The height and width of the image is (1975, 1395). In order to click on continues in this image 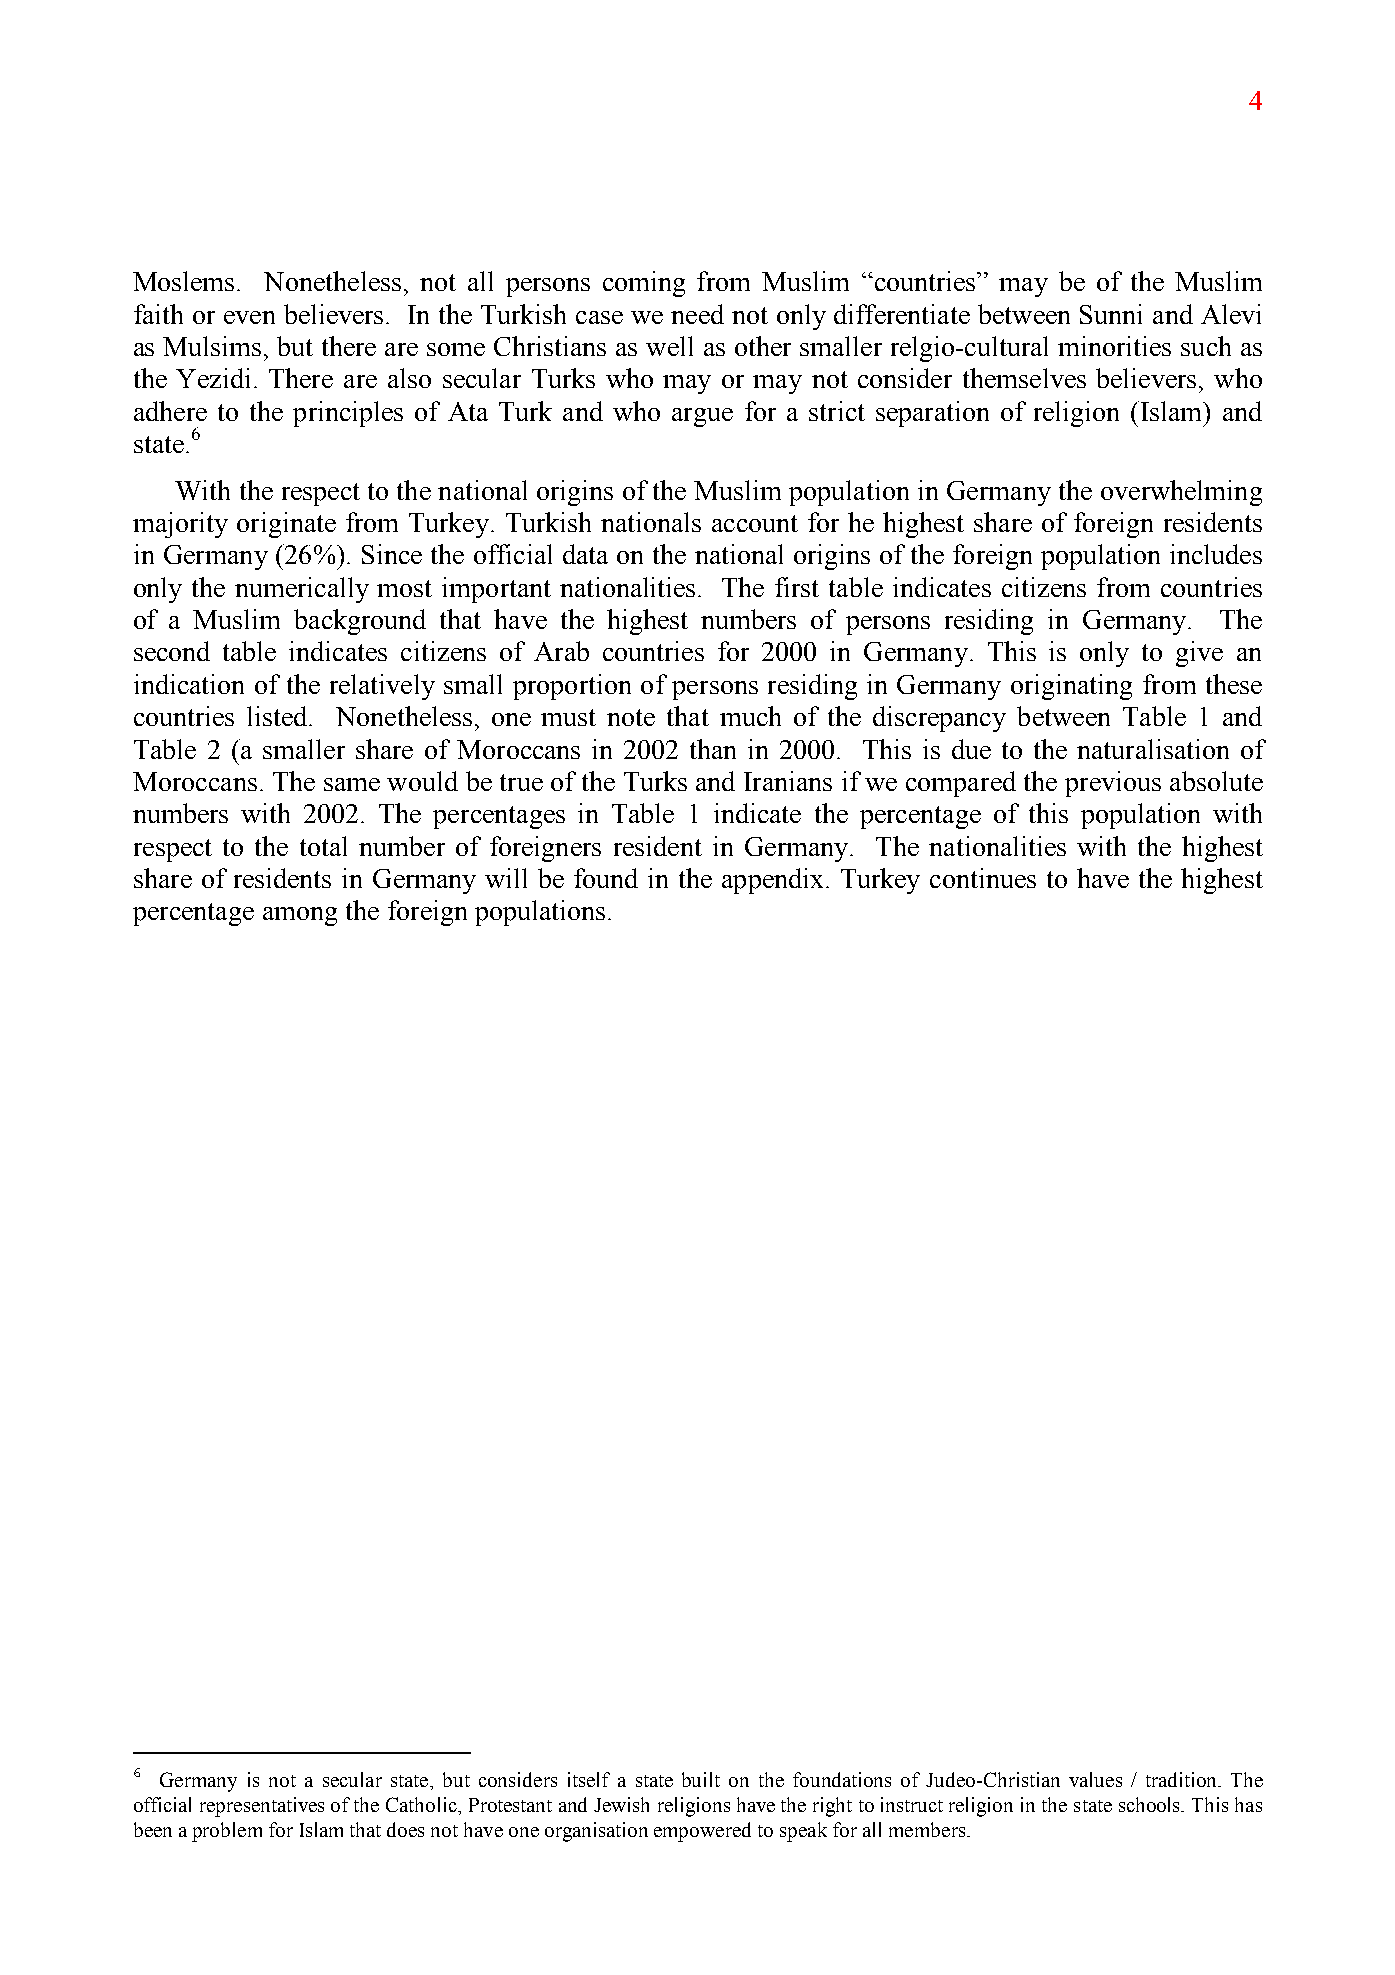, I will do `click(983, 878)`.
